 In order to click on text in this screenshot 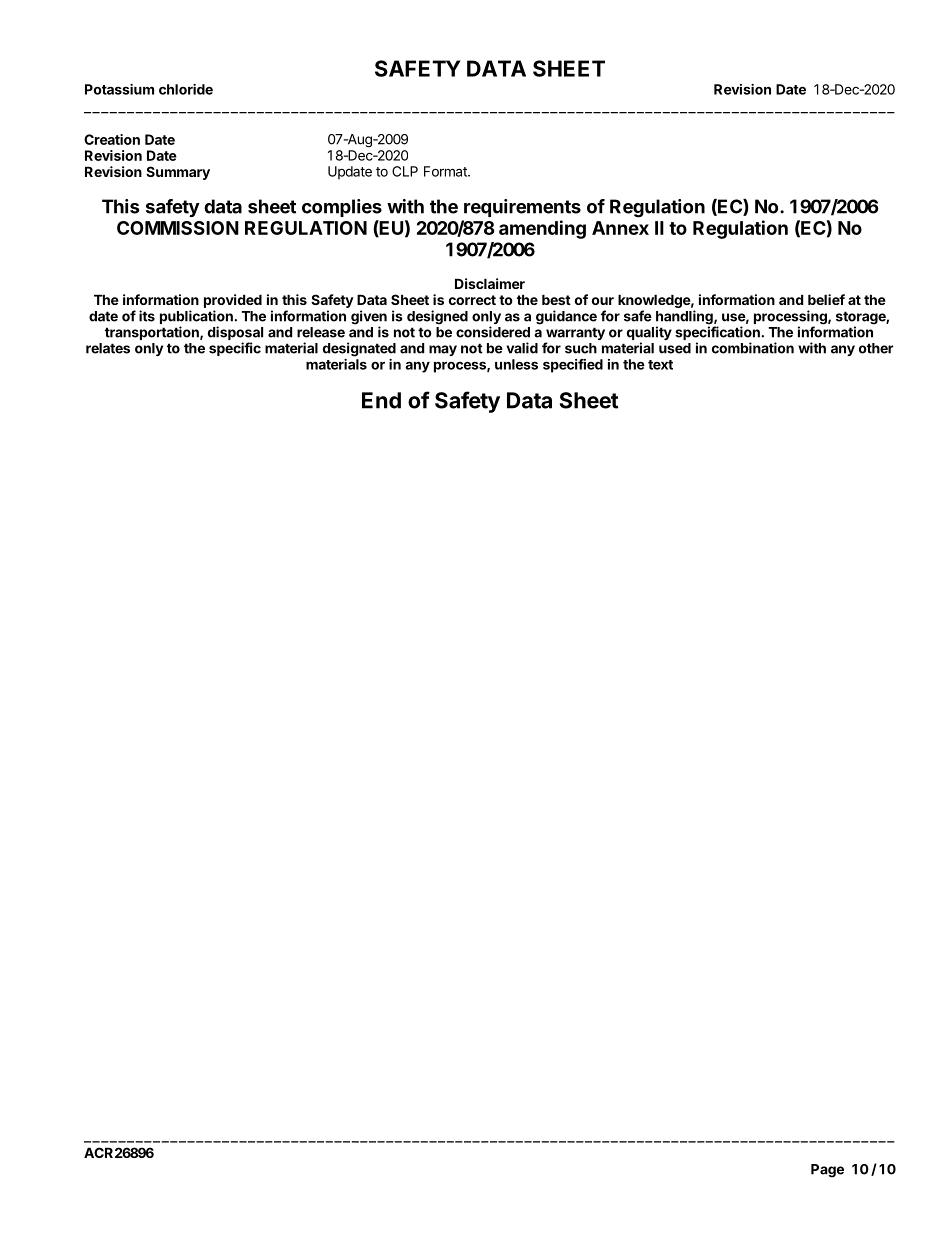, I will do `click(660, 365)`.
